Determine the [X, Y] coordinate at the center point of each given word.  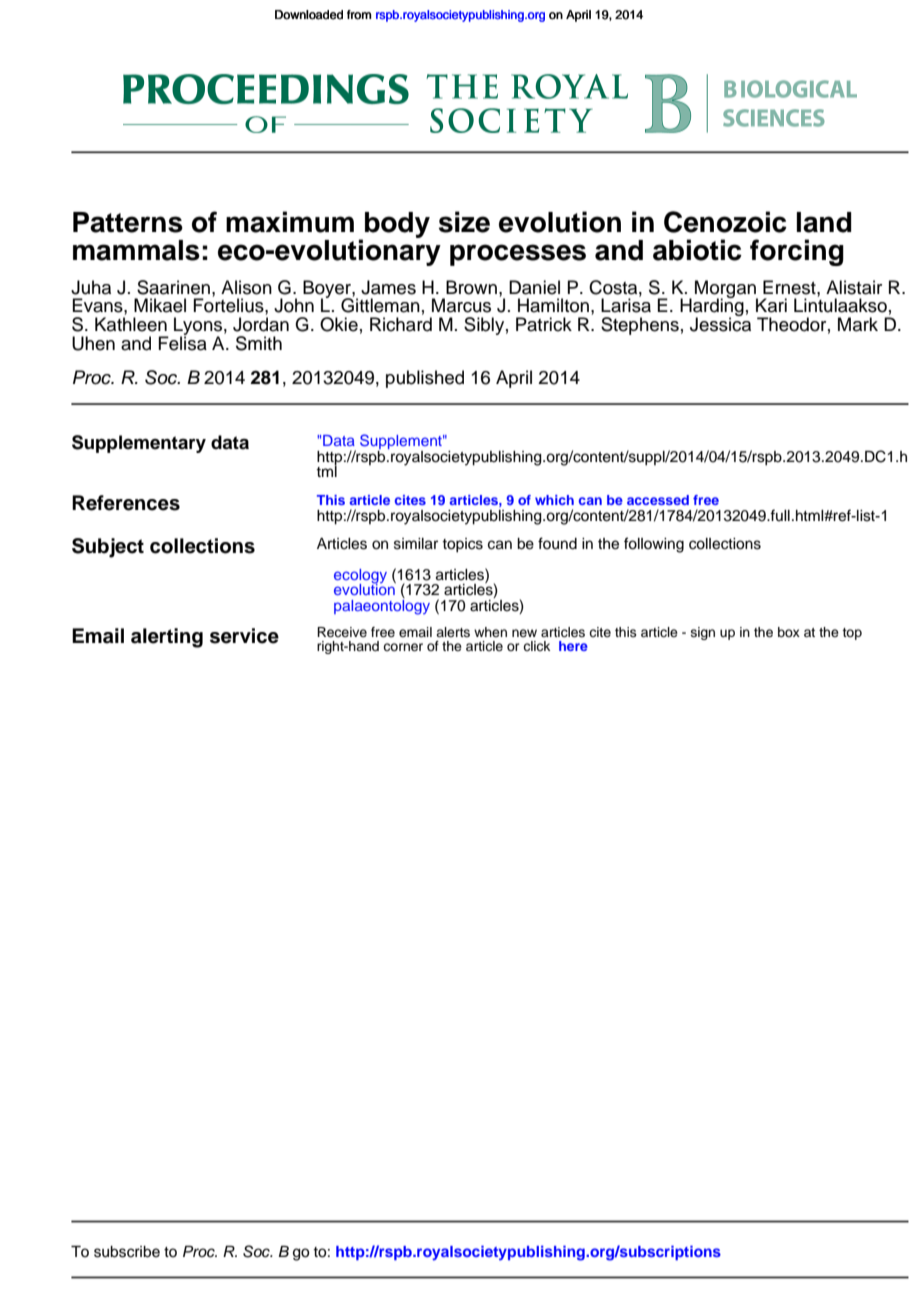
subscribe [127, 1252]
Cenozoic [725, 222]
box [789, 632]
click [536, 646]
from [359, 15]
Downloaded [309, 15]
